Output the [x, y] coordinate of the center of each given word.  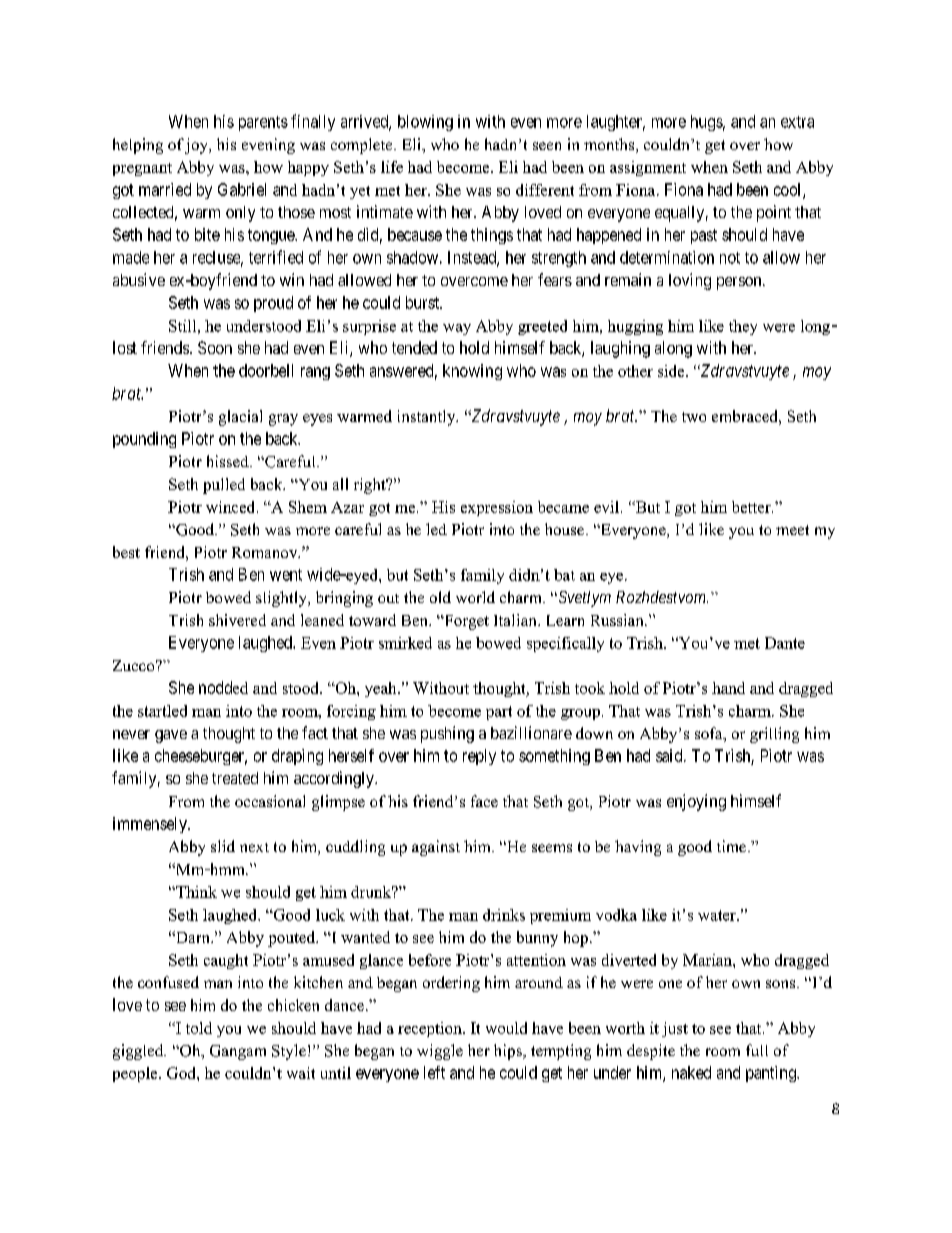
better [752, 507]
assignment [648, 168]
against [436, 848]
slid [223, 846]
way [457, 329]
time [731, 846]
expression [497, 508]
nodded [223, 687]
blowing [425, 123]
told [199, 1028]
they [743, 327]
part [499, 713]
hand [728, 688]
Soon [215, 347]
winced [232, 507]
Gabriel [242, 189]
